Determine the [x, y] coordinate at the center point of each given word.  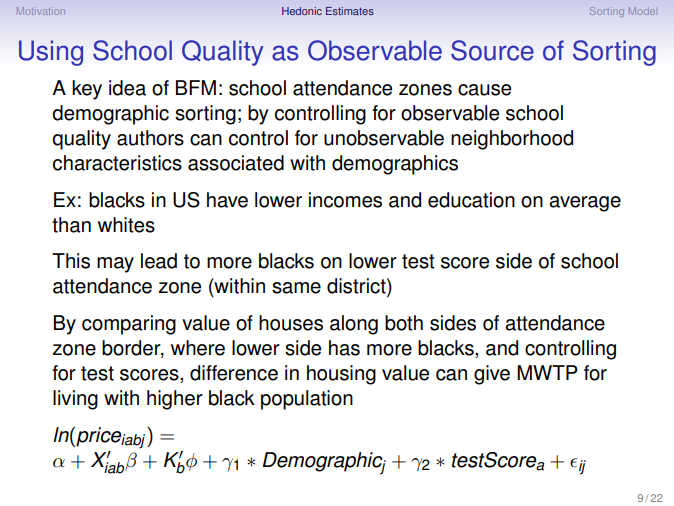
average [585, 204]
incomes [345, 200]
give [492, 375]
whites [126, 225]
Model [642, 11]
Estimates [350, 11]
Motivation [41, 11]
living [75, 400]
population [307, 400]
